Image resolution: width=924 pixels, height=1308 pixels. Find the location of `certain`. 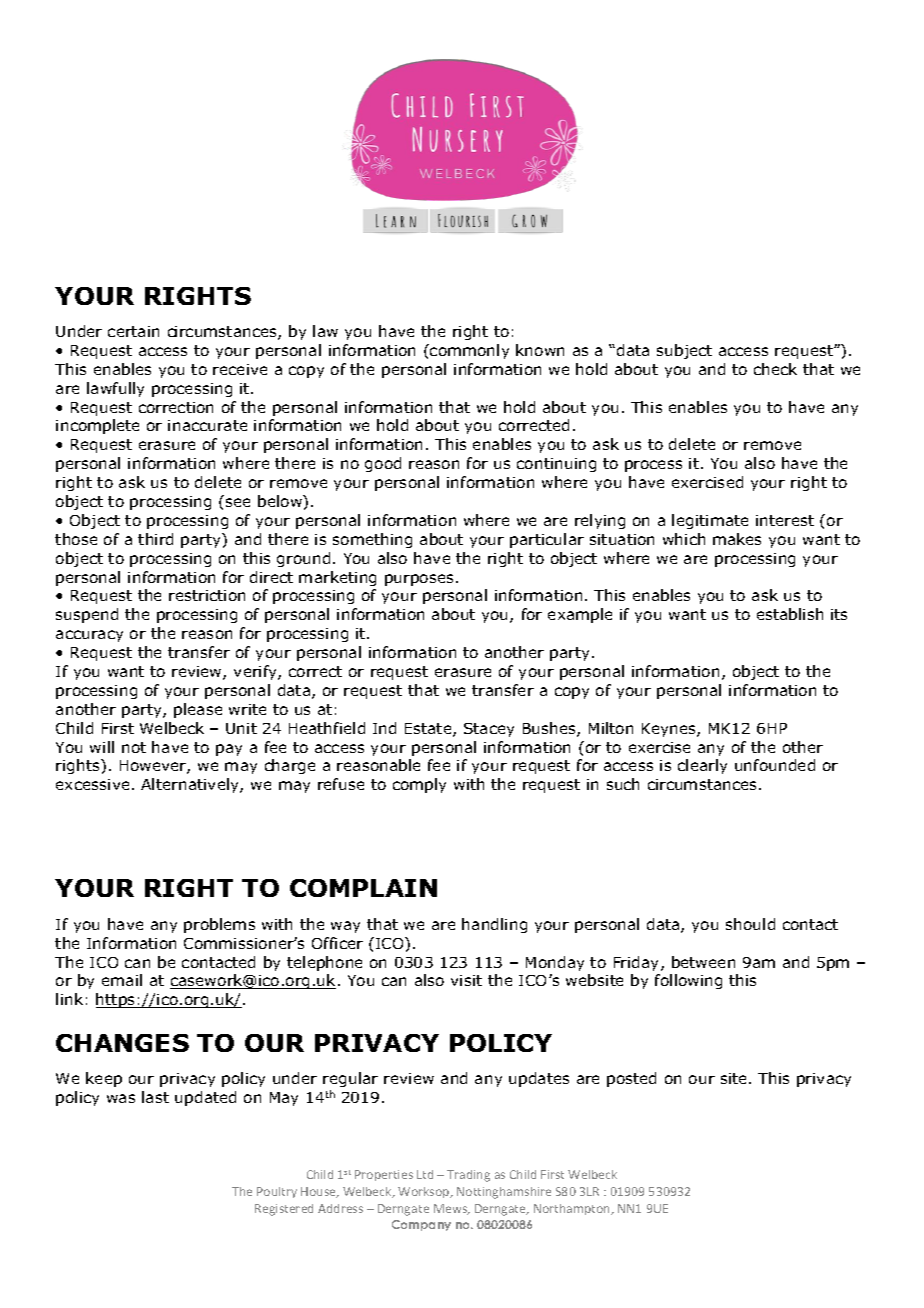

certain is located at coordinates (133, 331).
